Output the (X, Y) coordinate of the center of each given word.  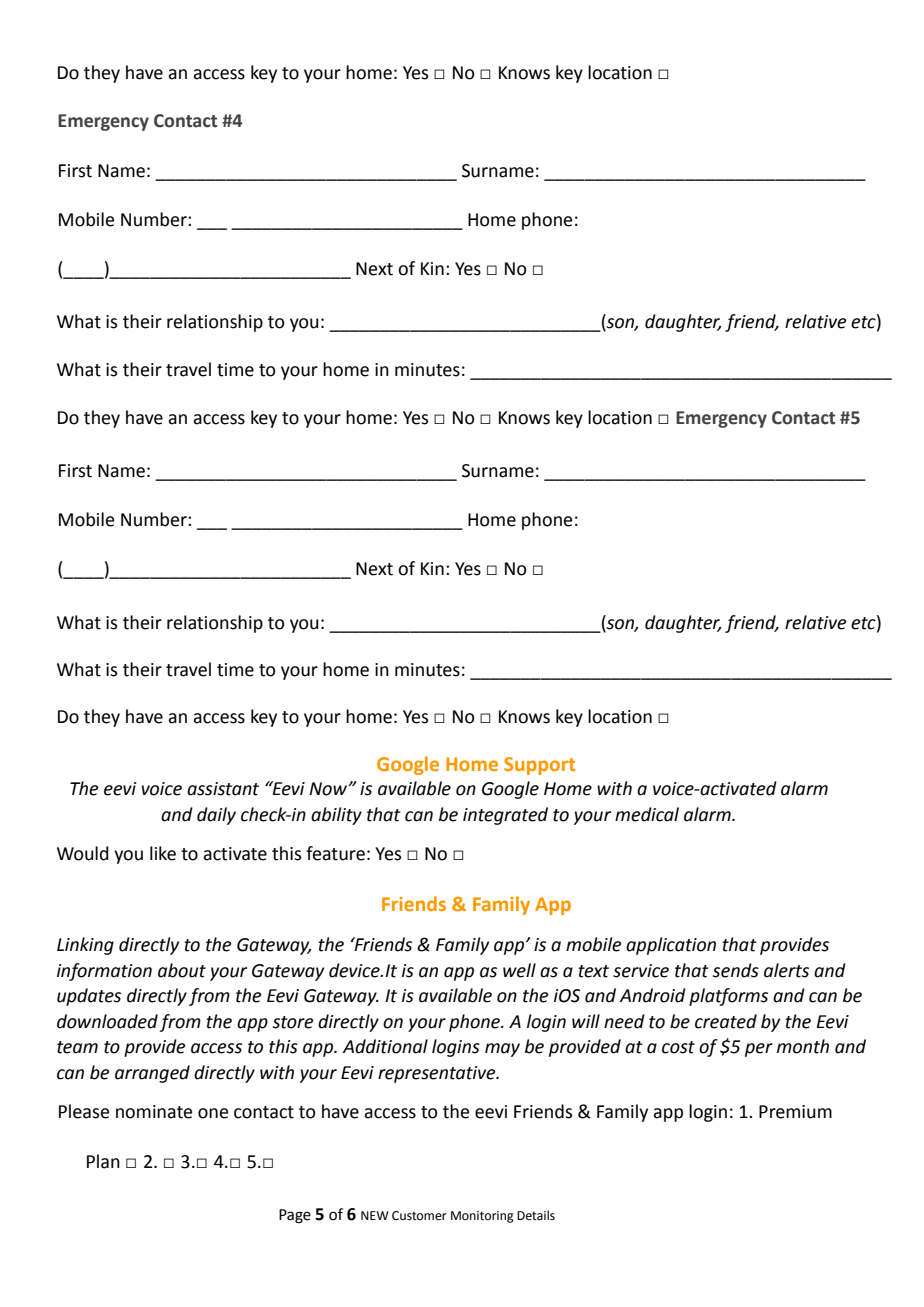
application (671, 946)
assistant (223, 789)
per (759, 1050)
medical (647, 814)
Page (295, 1216)
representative (438, 1074)
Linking (85, 946)
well (519, 970)
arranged (152, 1074)
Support (539, 766)
